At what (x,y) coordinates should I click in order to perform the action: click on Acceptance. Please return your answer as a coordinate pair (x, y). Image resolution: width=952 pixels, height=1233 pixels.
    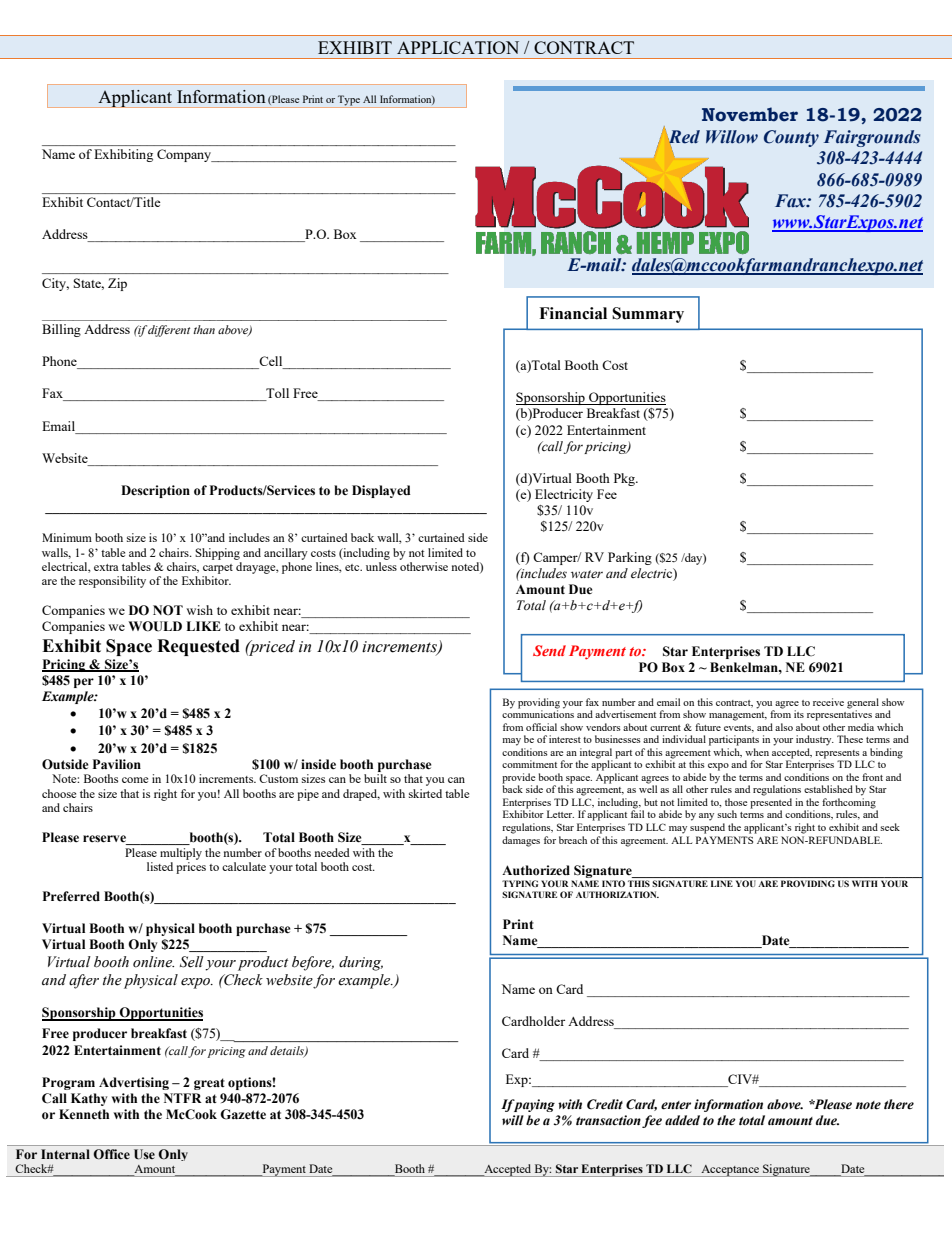
    Looking at the image, I should click on (730, 1171).
